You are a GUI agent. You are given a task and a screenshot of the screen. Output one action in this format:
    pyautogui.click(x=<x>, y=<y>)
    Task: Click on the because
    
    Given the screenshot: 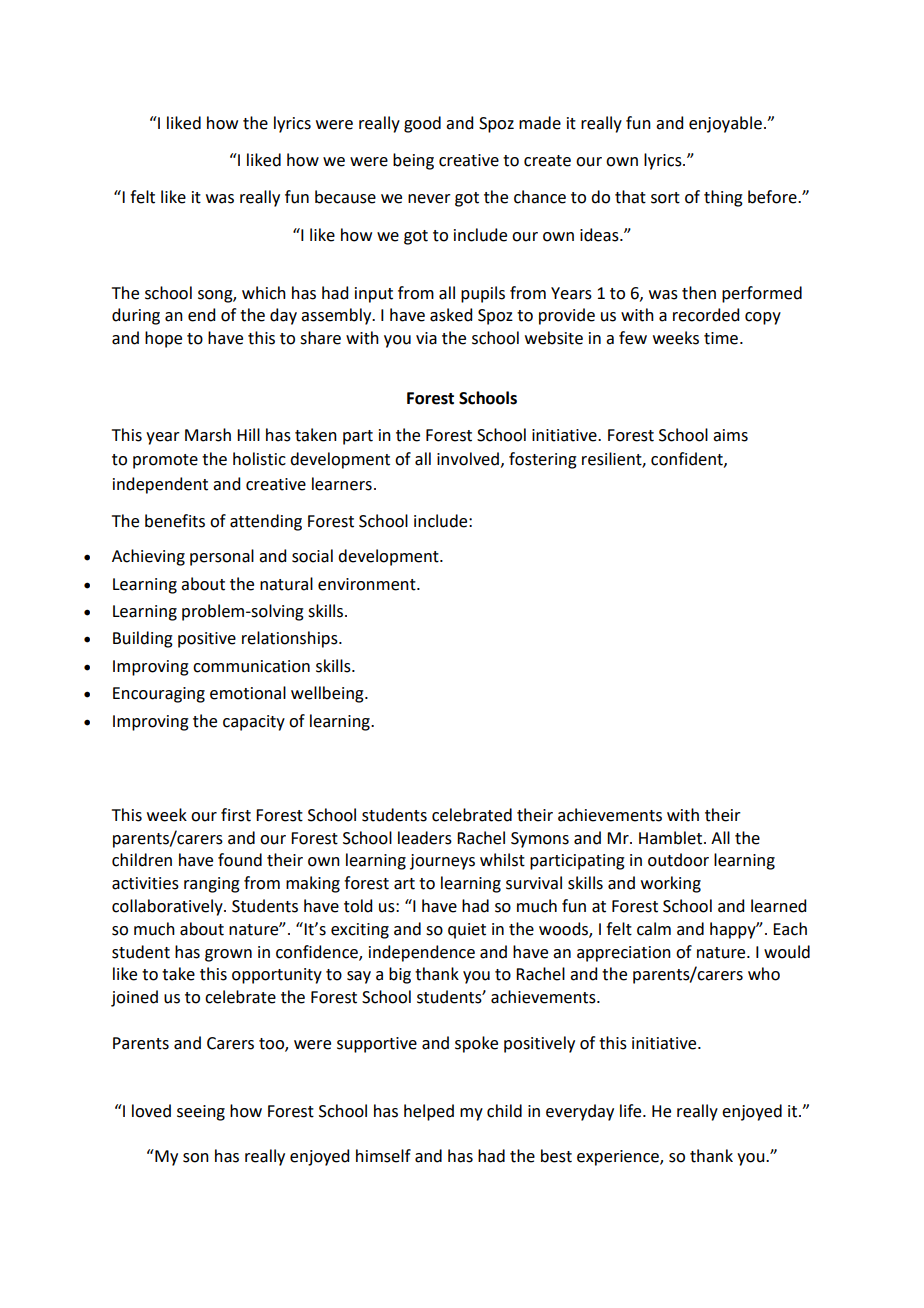 What is the action you would take?
    pyautogui.click(x=345, y=197)
